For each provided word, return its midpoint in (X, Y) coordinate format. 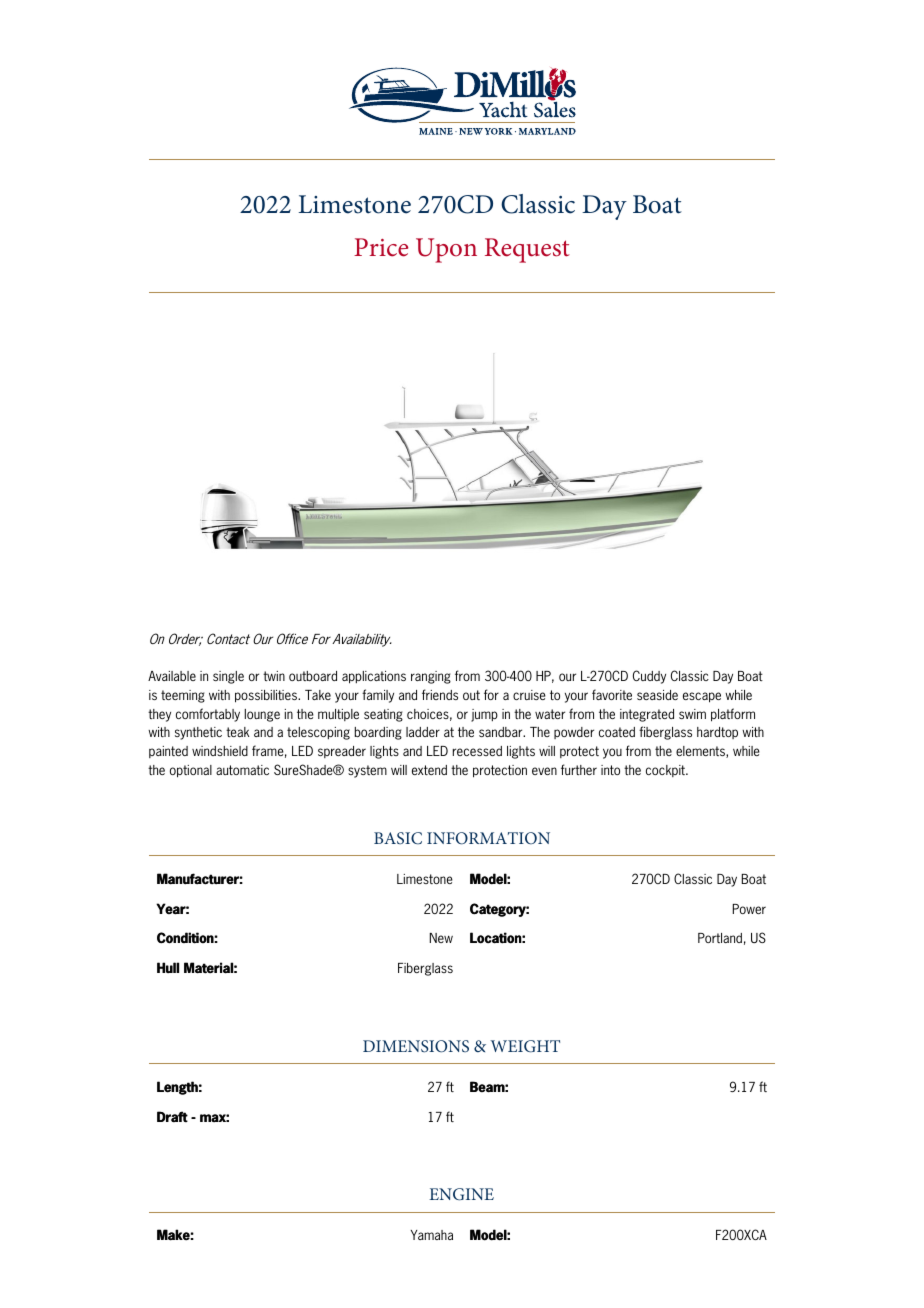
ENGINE (461, 1194)
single (228, 677)
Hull (168, 967)
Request (527, 250)
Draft (172, 1116)
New (441, 938)
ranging (431, 677)
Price (381, 247)
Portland (720, 938)
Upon (446, 250)
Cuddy (649, 677)
